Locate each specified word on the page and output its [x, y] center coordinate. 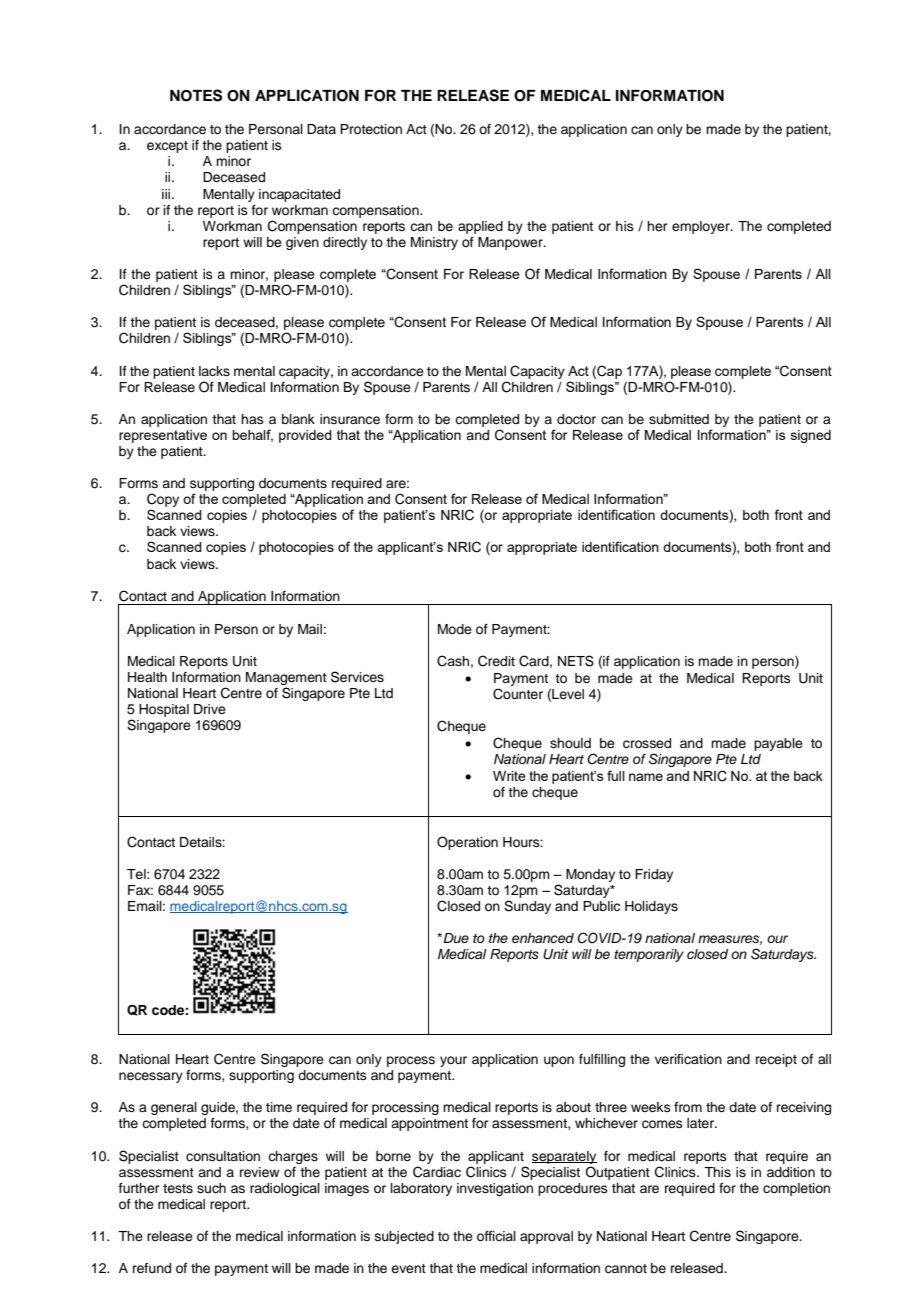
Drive [210, 709]
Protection [371, 129]
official [496, 1236]
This [717, 1172]
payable [778, 744]
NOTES [196, 95]
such [211, 1188]
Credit [496, 661]
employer [702, 227]
